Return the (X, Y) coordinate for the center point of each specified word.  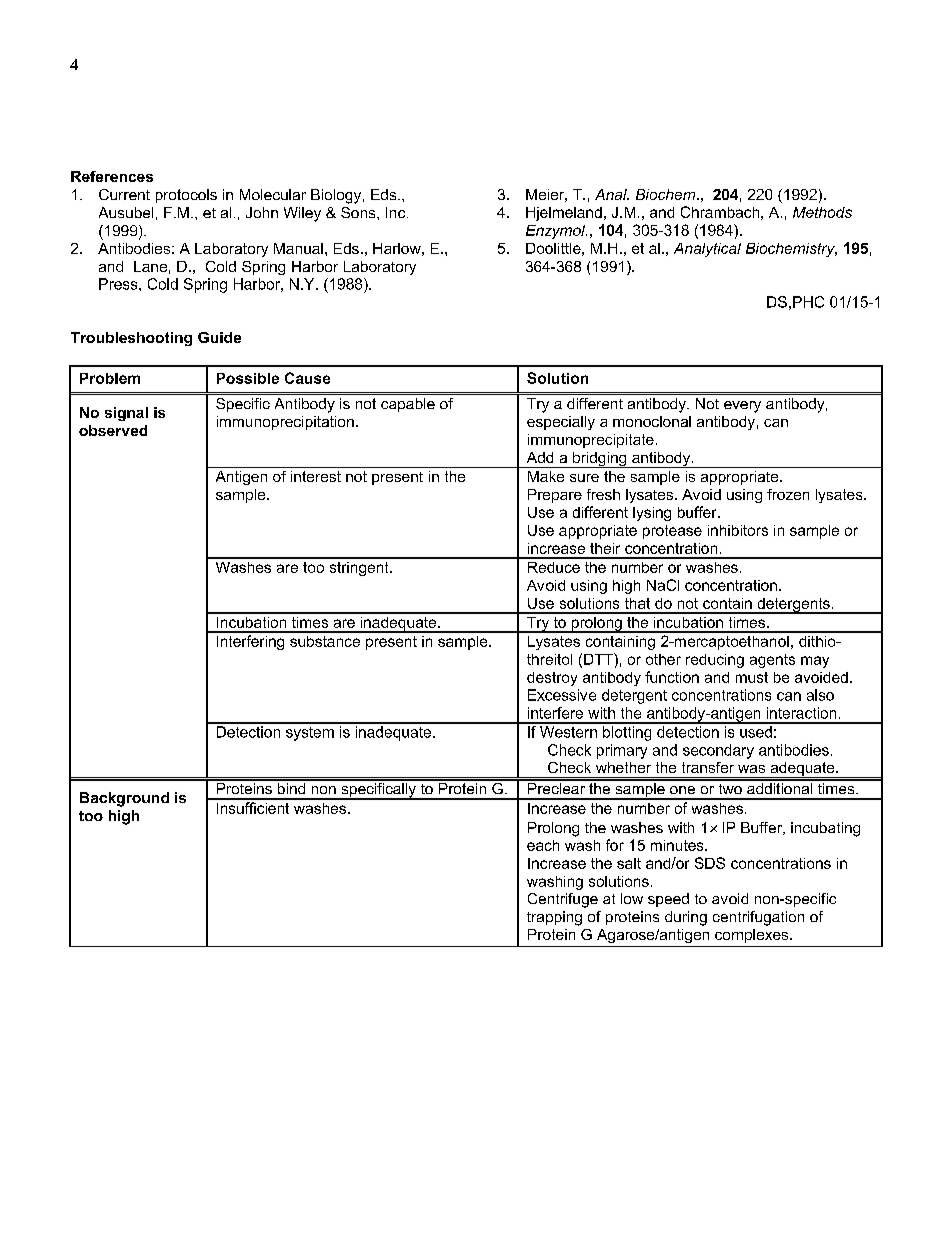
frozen (788, 494)
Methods (822, 212)
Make (546, 476)
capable (408, 405)
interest (316, 476)
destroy (552, 679)
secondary (718, 751)
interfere (555, 713)
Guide (219, 337)
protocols (186, 196)
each (543, 845)
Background (124, 799)
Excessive (562, 695)
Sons (359, 212)
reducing (715, 661)
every (742, 407)
